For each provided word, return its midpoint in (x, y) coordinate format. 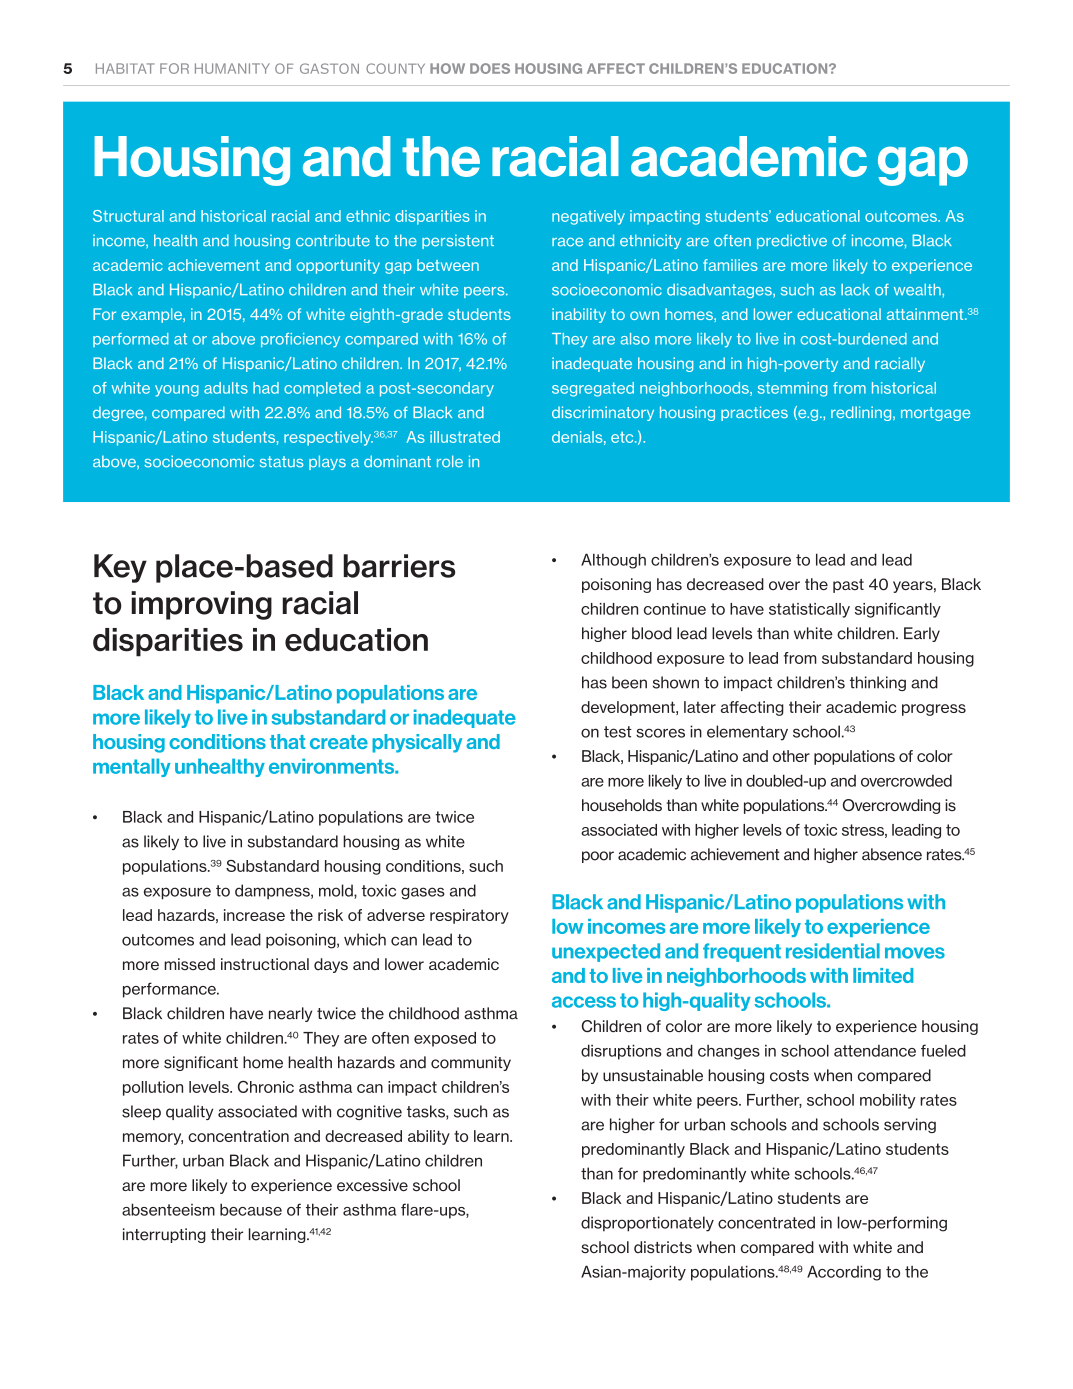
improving (201, 605)
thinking (878, 683)
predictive (792, 241)
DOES (490, 68)
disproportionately (647, 1224)
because (251, 1209)
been (629, 682)
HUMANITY (232, 68)
